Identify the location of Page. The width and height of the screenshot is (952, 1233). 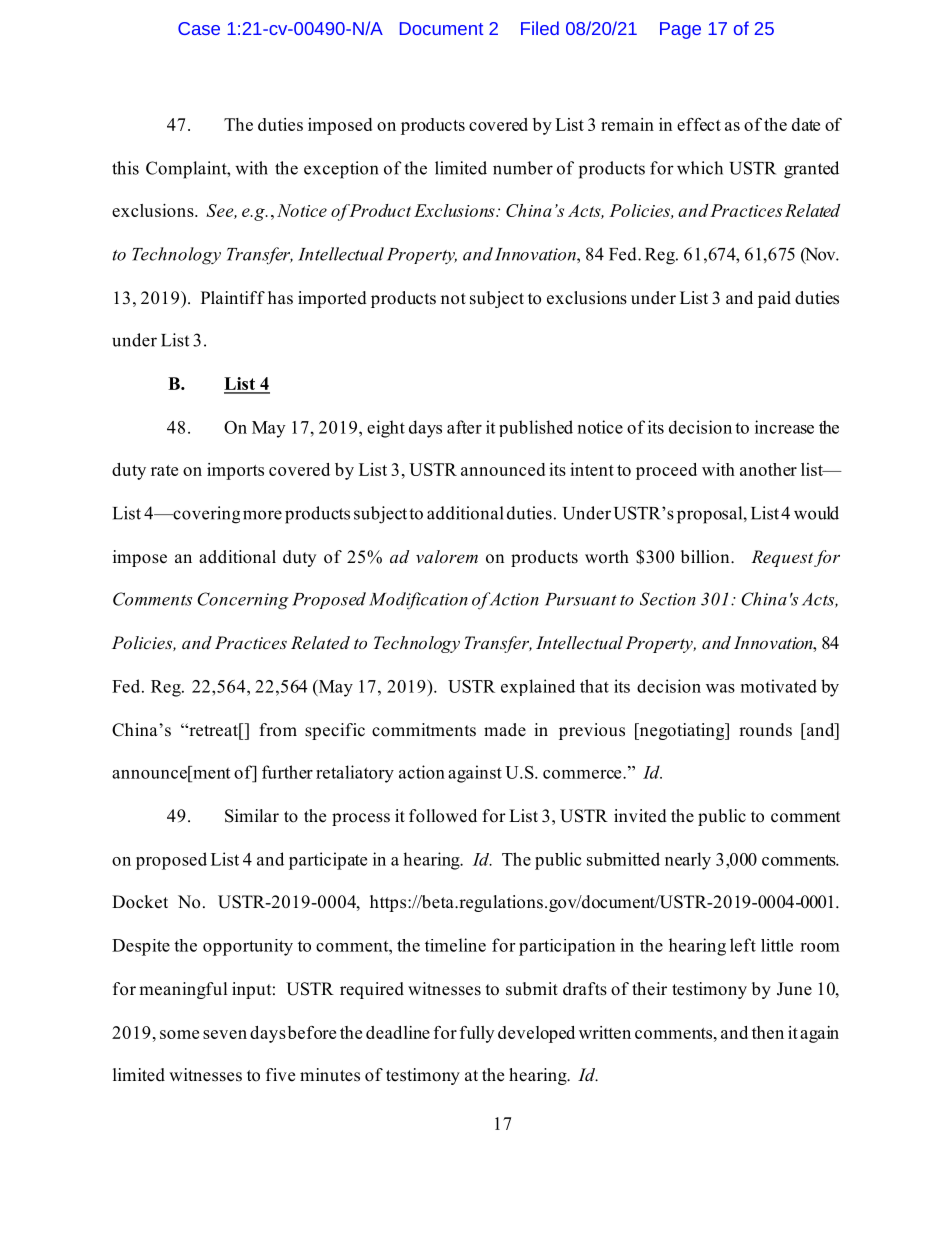
(680, 30).
